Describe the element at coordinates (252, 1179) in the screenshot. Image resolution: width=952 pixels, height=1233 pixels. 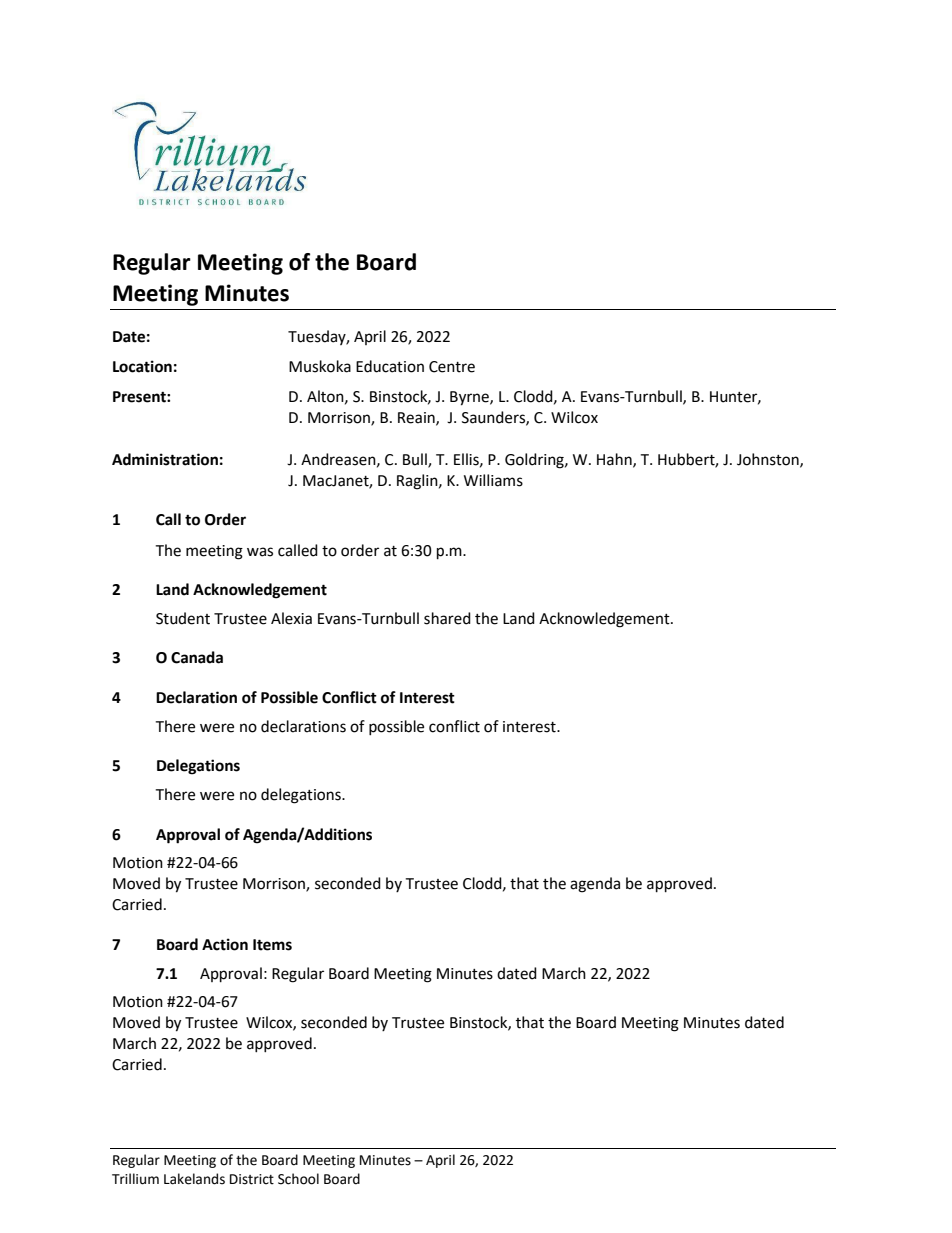
I see `District` at that location.
